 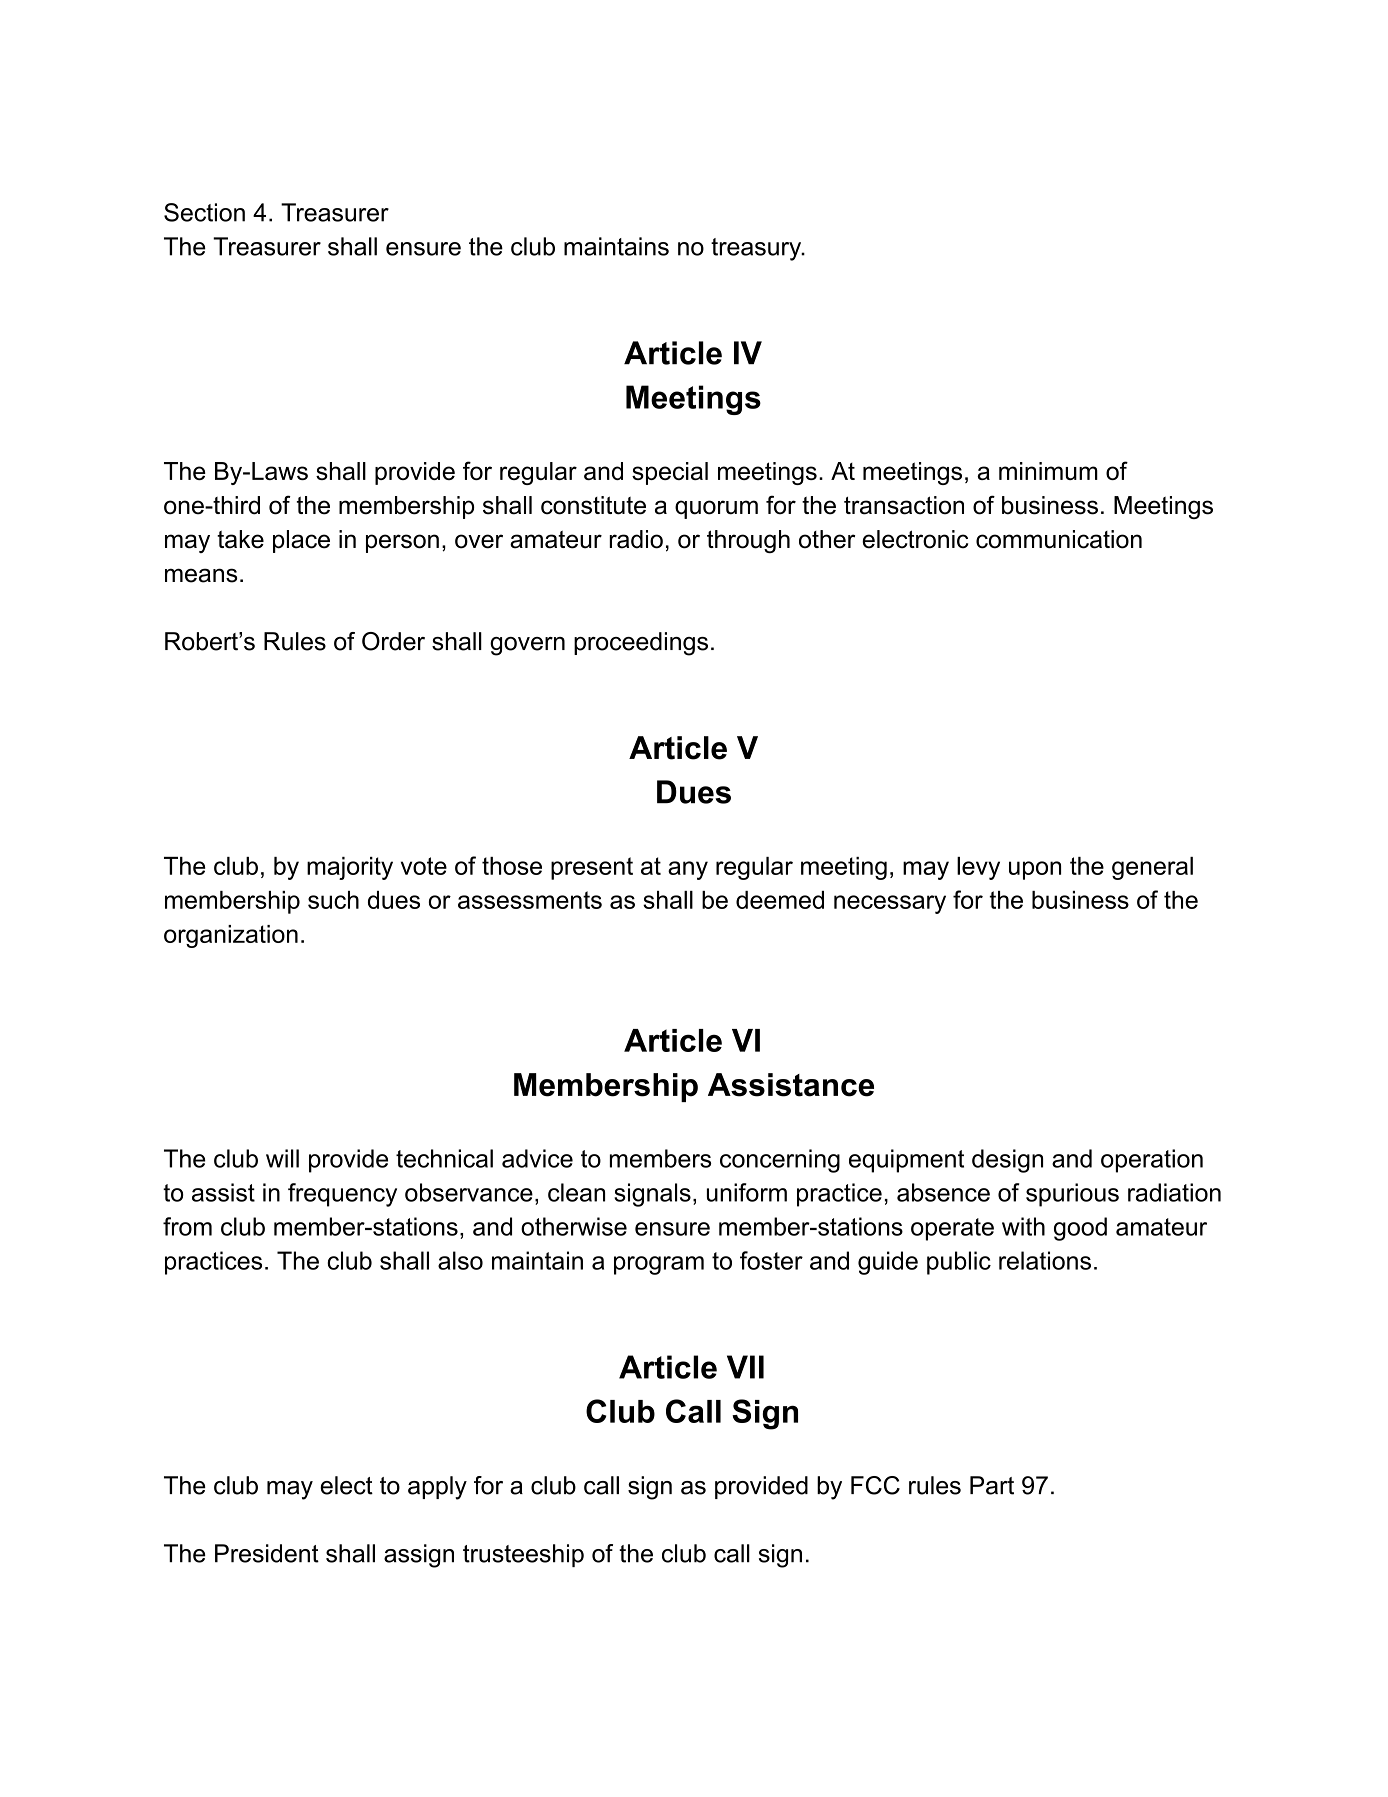 What do you see at coordinates (1072, 1195) in the document?
I see `spurious` at bounding box center [1072, 1195].
